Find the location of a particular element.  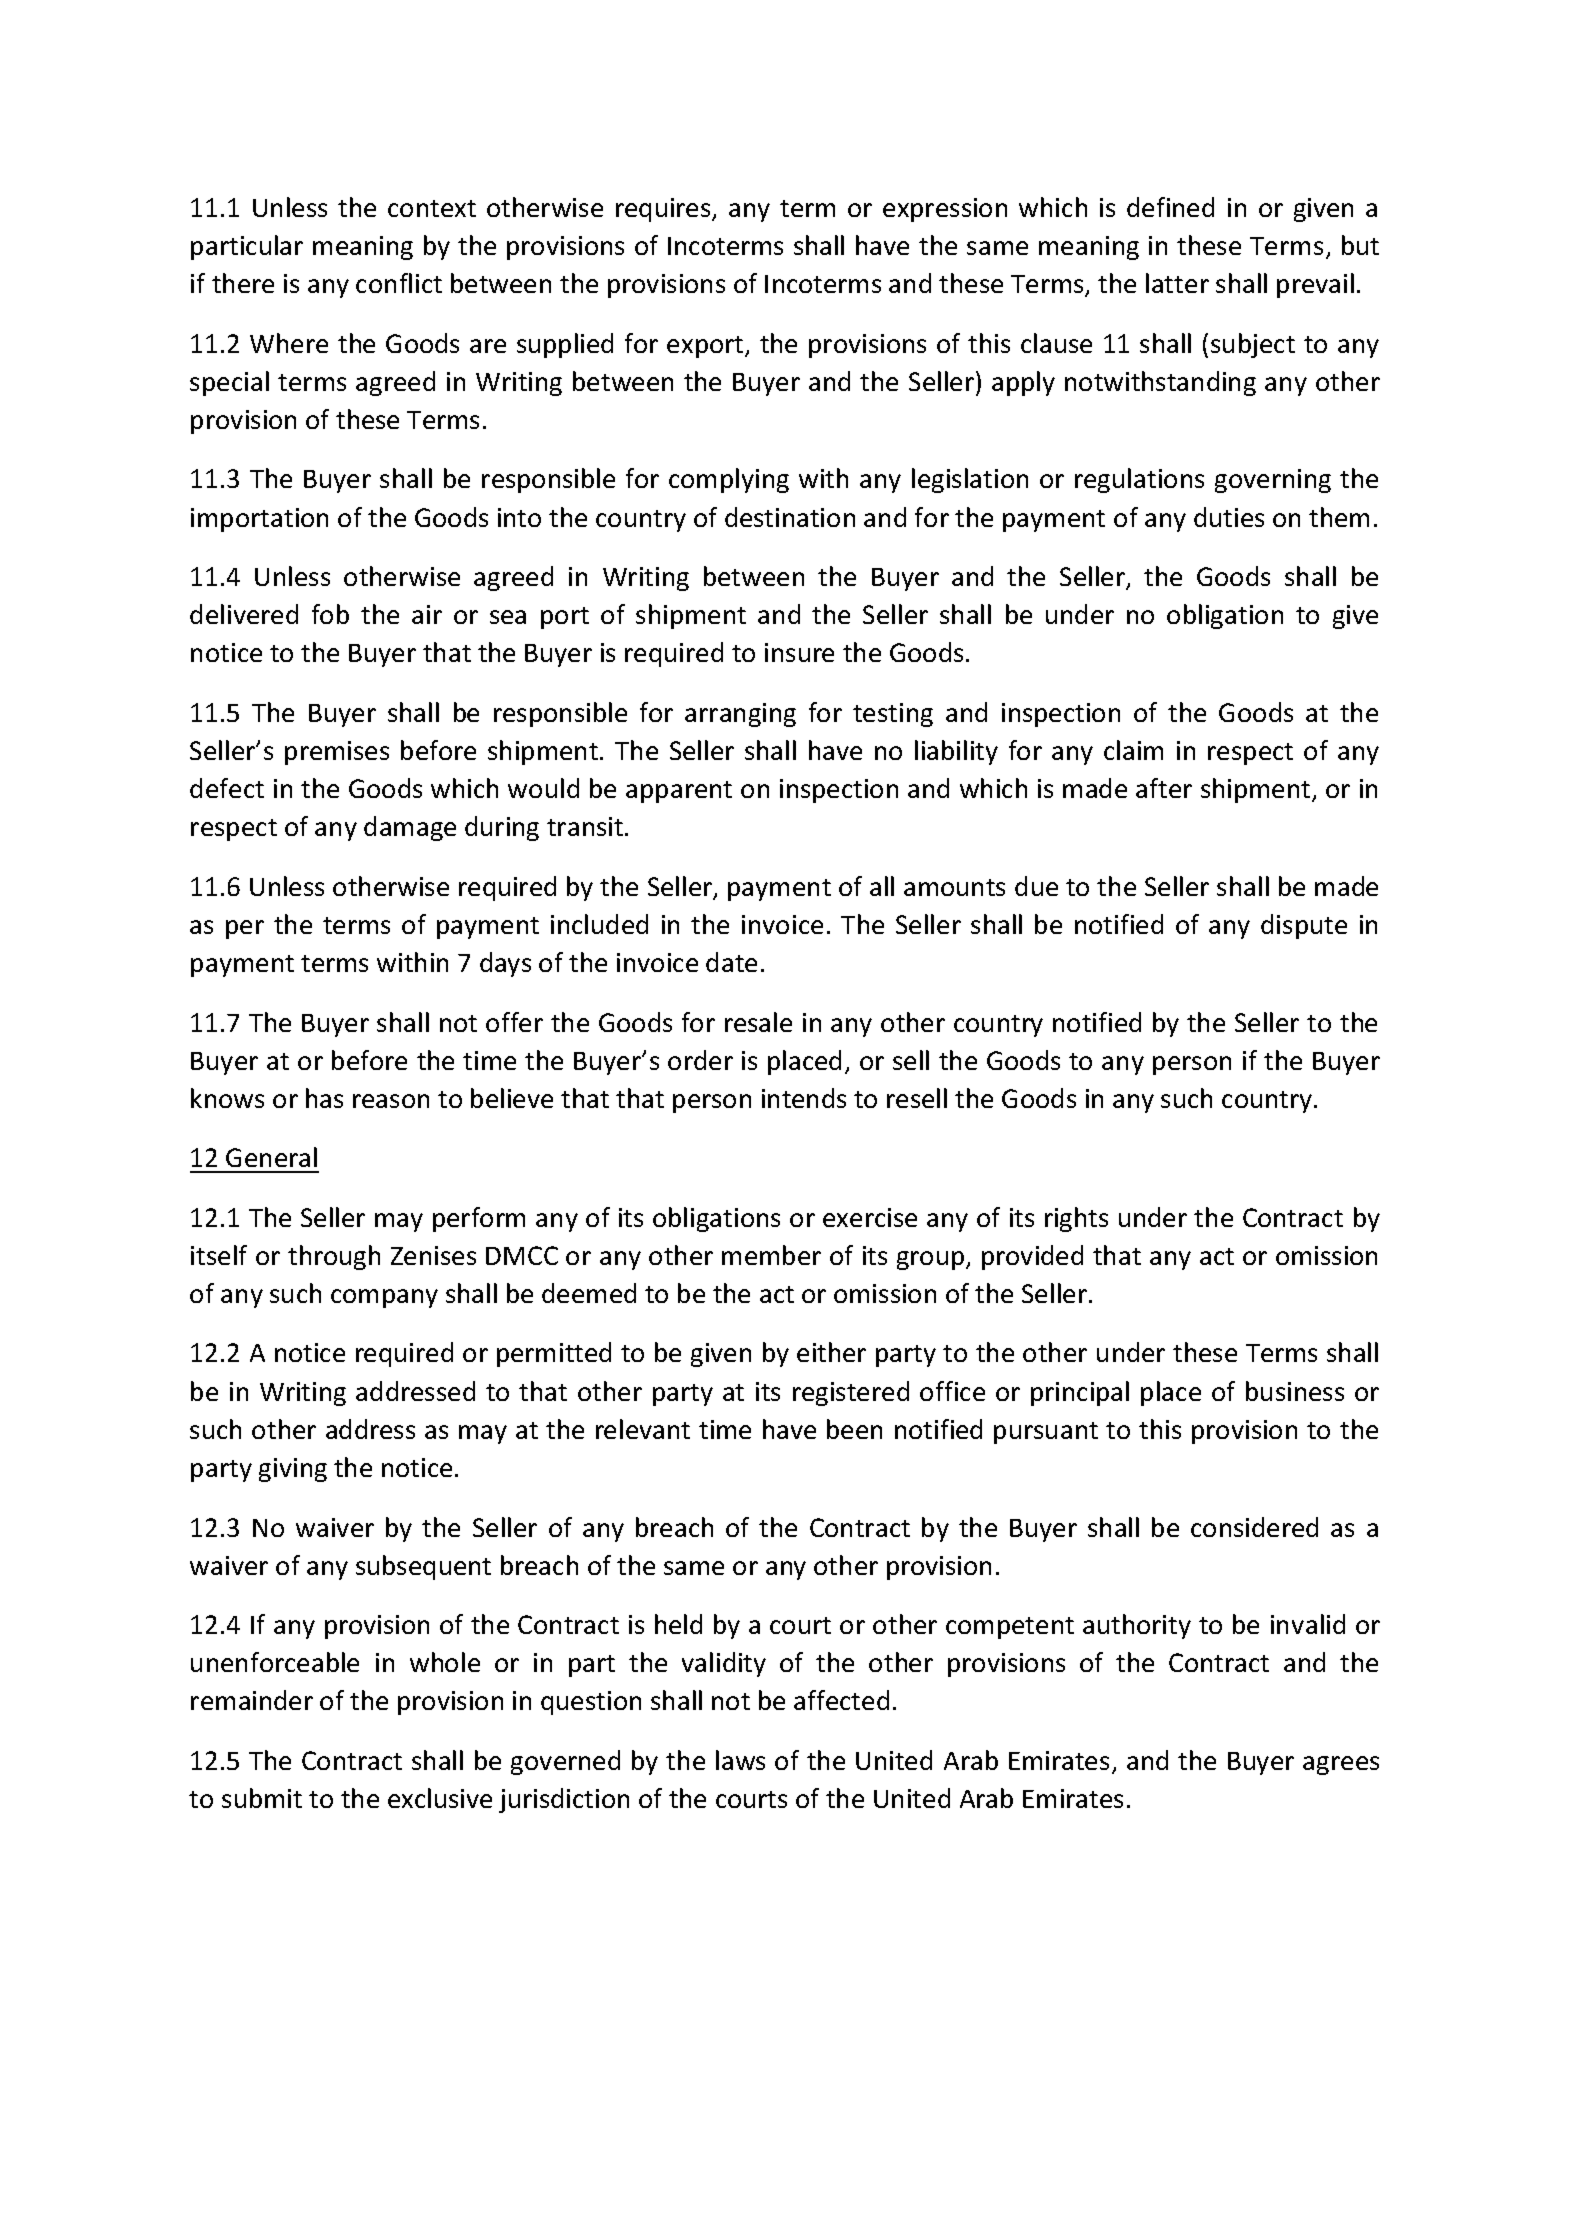

agrees is located at coordinates (1341, 1765).
